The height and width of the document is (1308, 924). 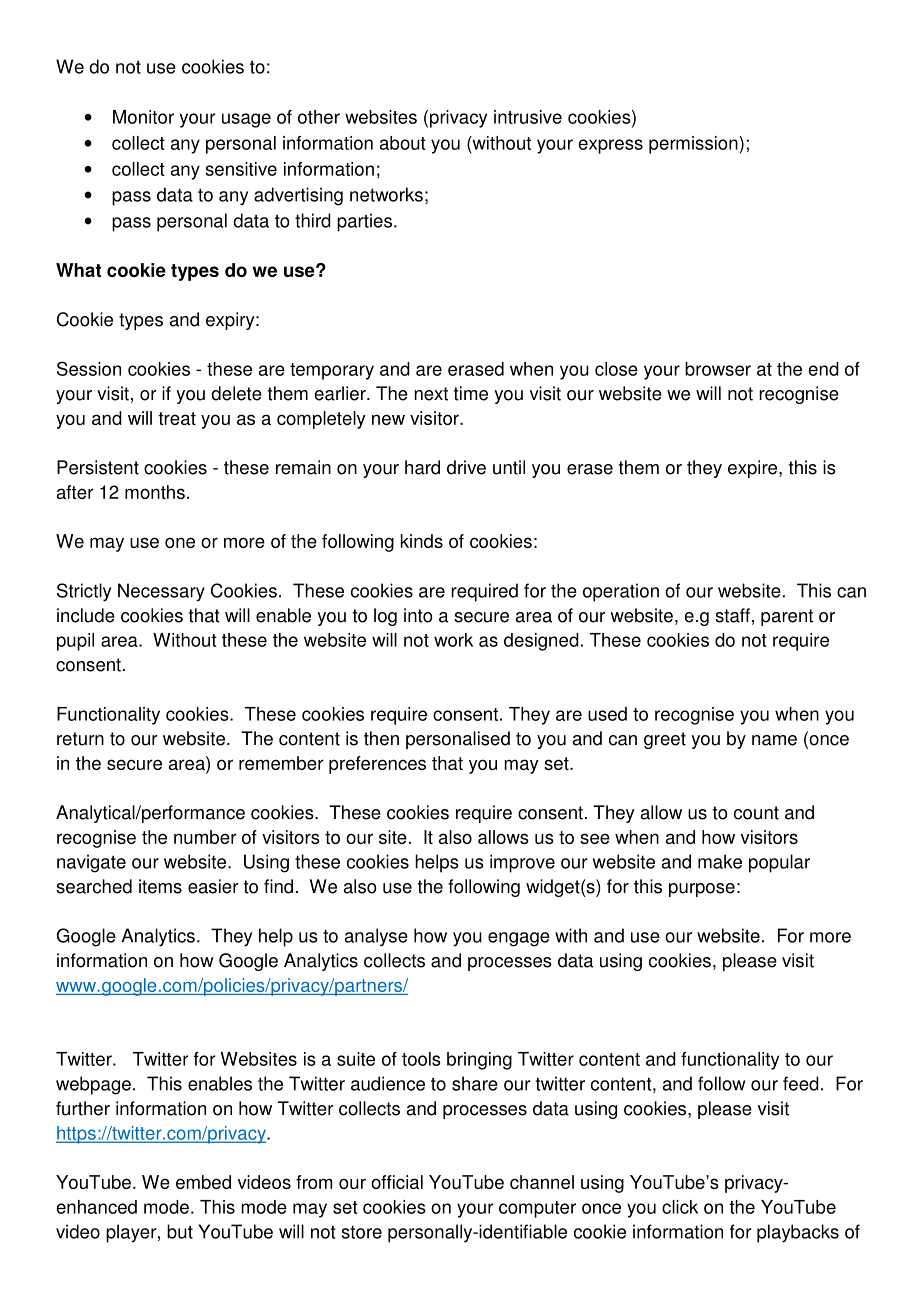 What do you see at coordinates (143, 117) in the document?
I see `Monitor` at bounding box center [143, 117].
